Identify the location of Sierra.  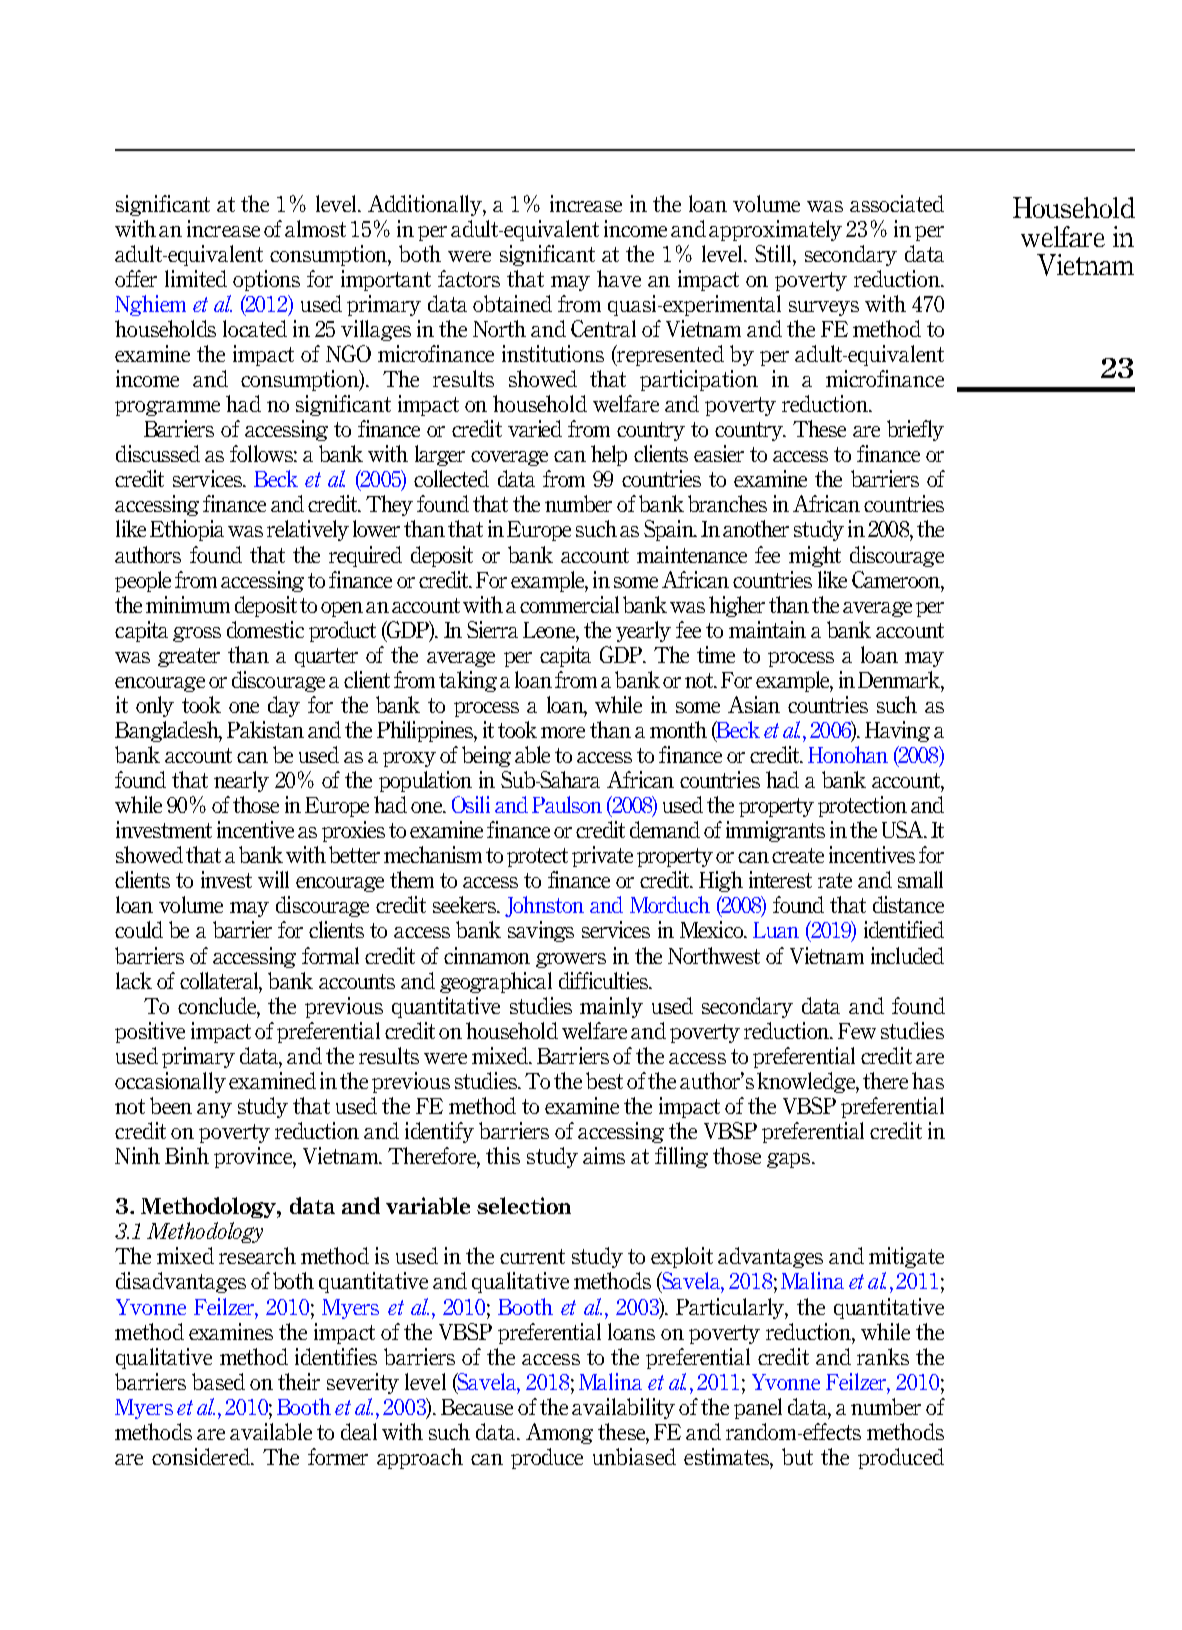
(492, 629).
